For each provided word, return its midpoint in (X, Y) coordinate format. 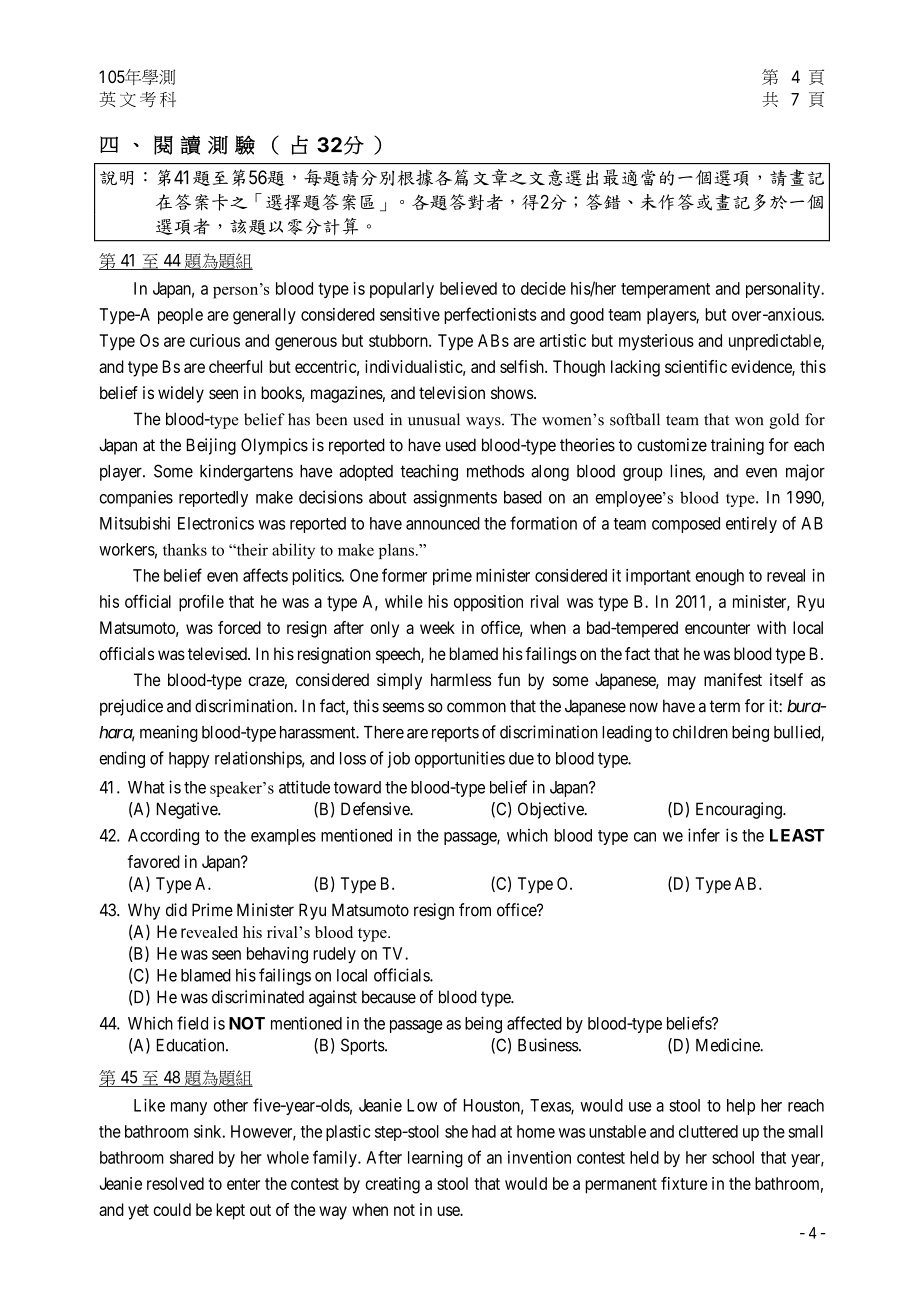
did (176, 910)
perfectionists (490, 315)
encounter (717, 628)
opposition (488, 603)
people (180, 316)
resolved (175, 1183)
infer (704, 835)
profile (201, 603)
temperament (665, 290)
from (475, 910)
